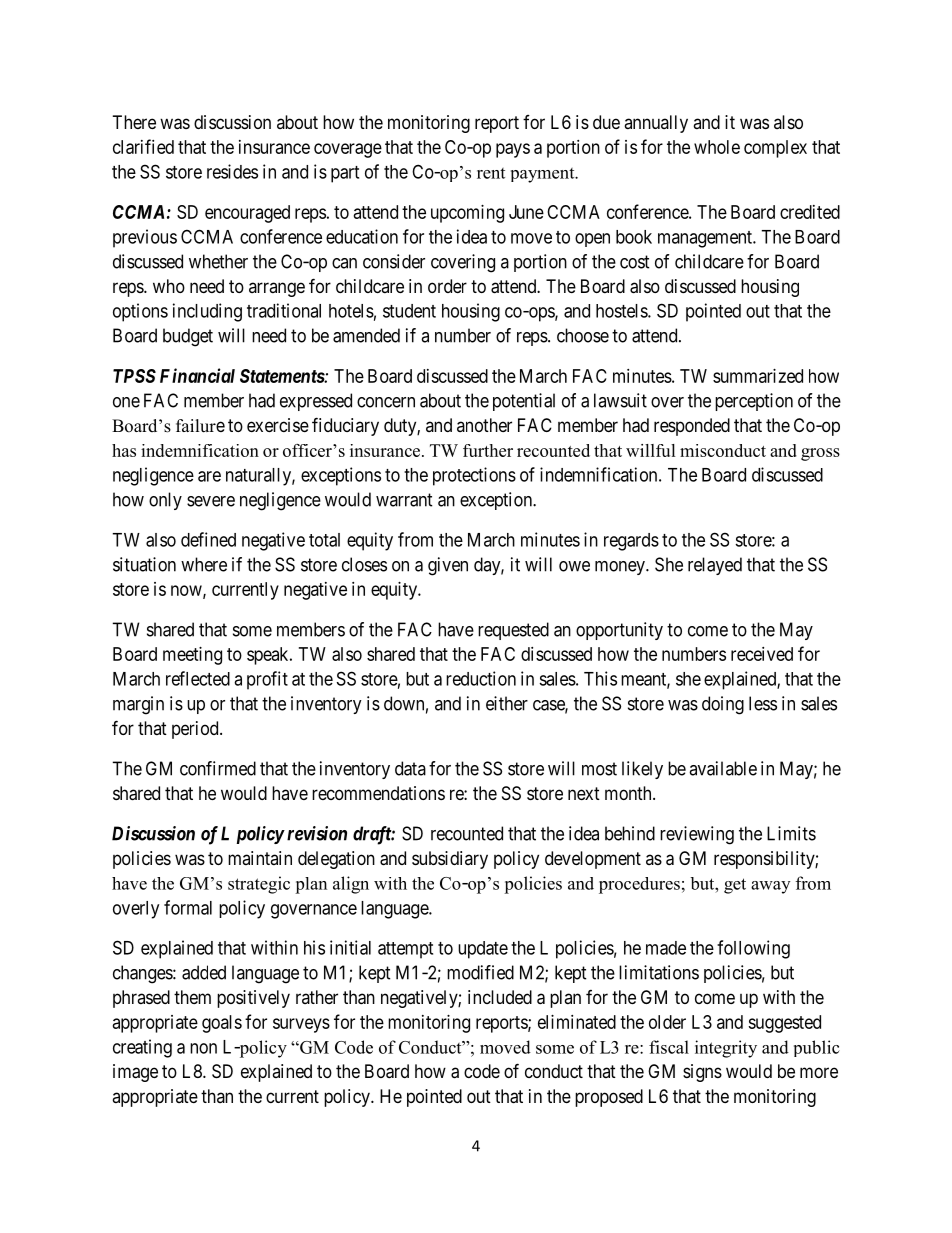 The image size is (952, 1233). I want to click on responded, so click(692, 427).
